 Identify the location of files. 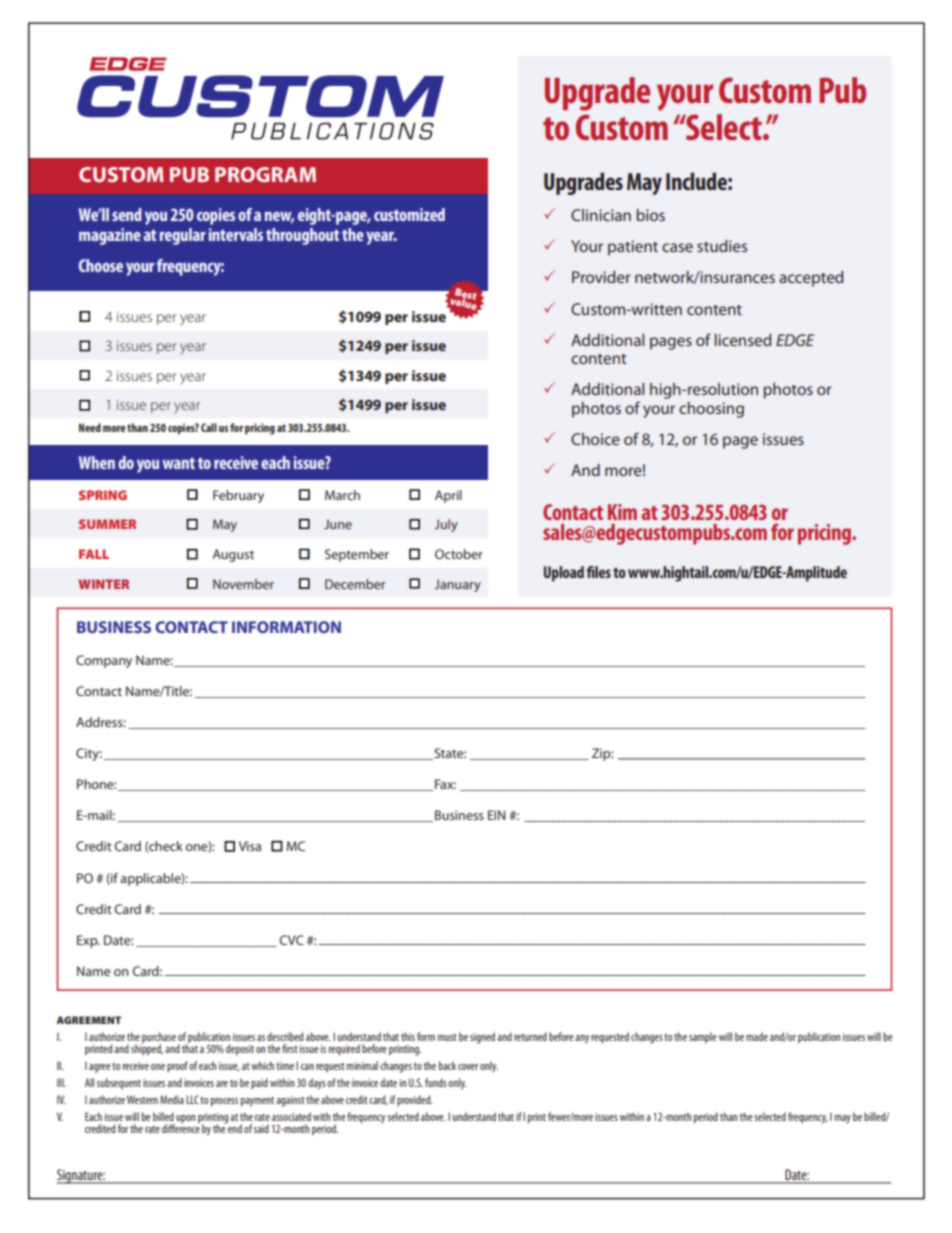
(598, 572).
